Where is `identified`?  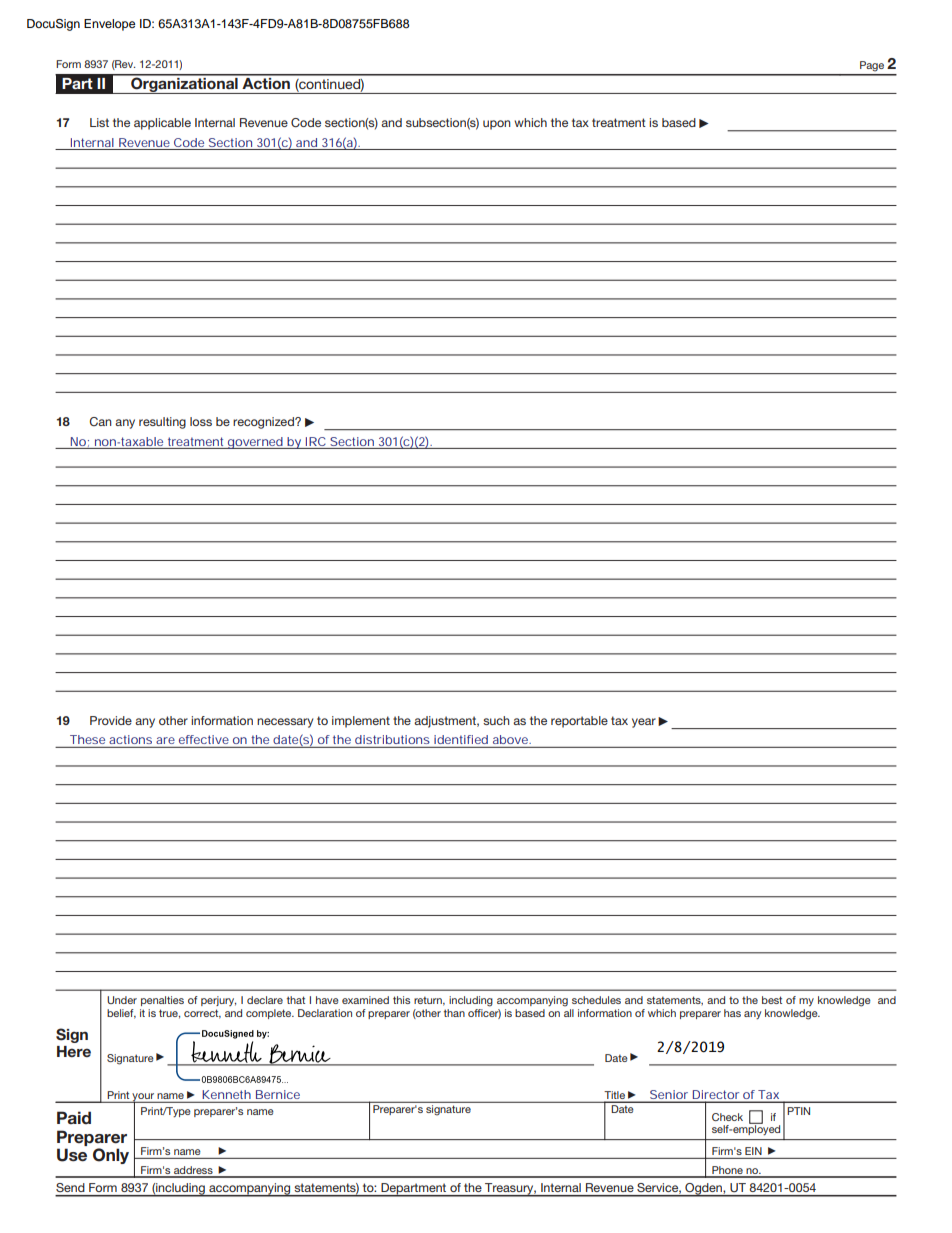
identified is located at coordinates (461, 739).
